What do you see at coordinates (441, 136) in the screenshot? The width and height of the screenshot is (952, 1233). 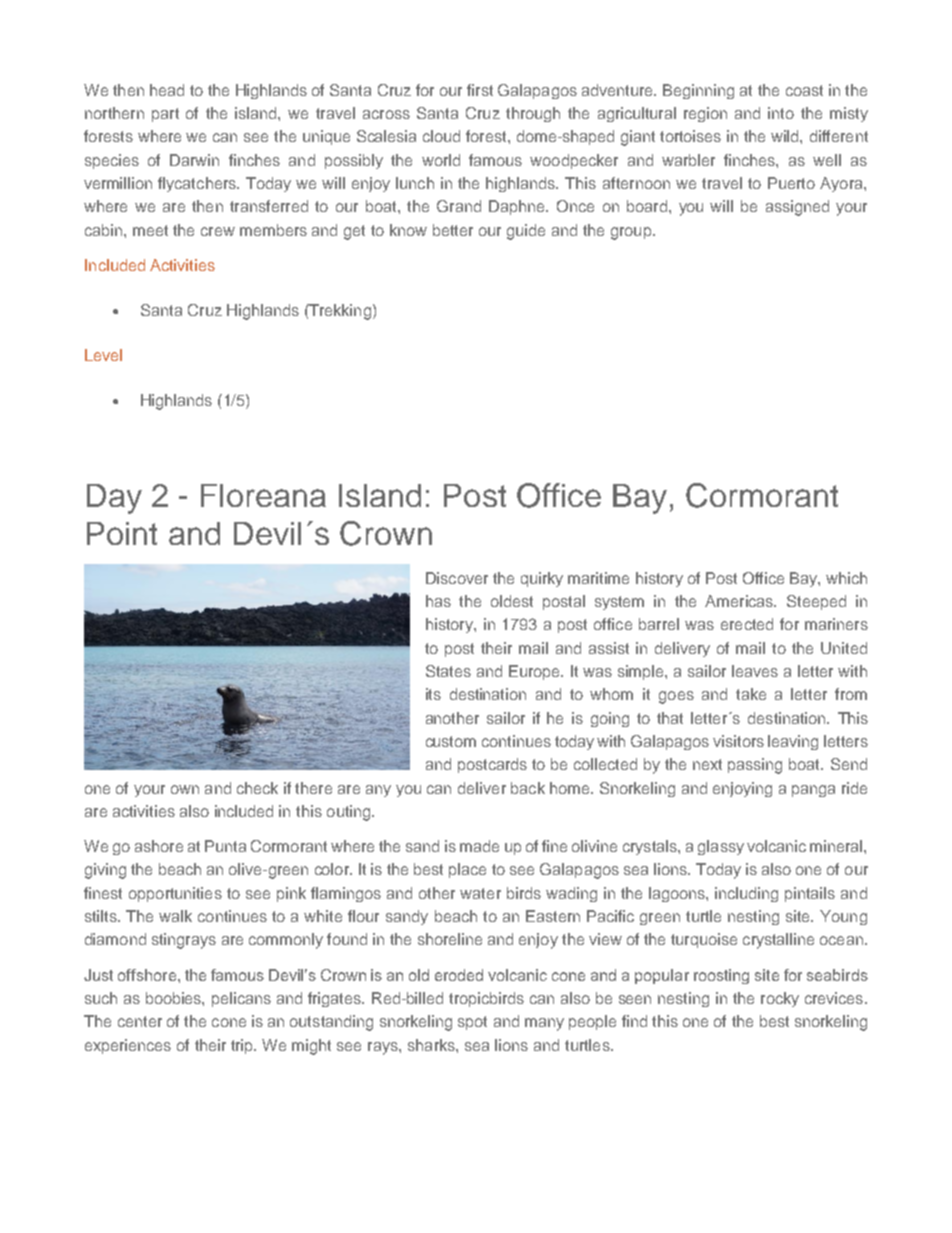 I see `cloud` at bounding box center [441, 136].
